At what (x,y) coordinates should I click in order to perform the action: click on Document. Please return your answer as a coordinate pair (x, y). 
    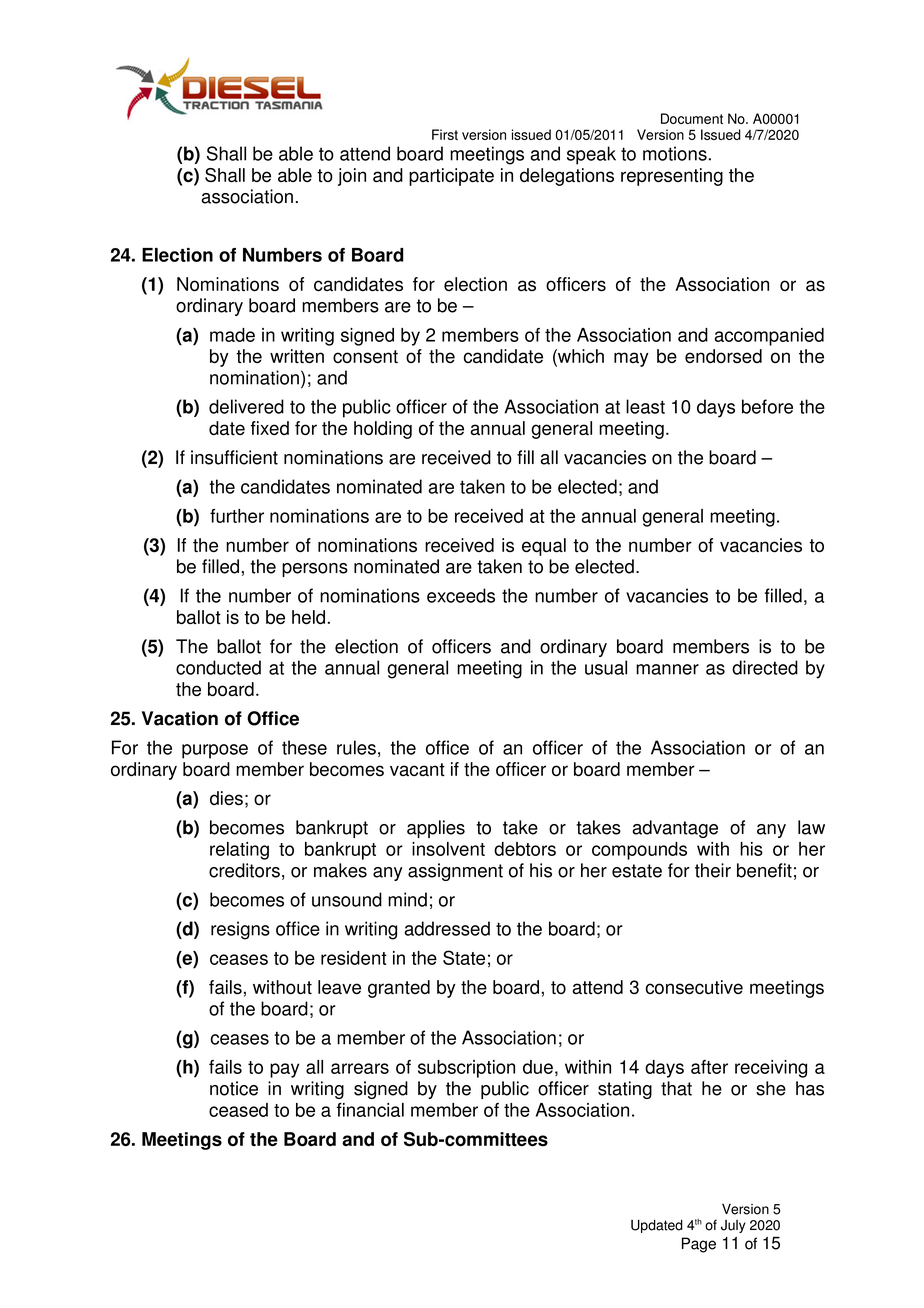
    Looking at the image, I should click on (692, 118).
